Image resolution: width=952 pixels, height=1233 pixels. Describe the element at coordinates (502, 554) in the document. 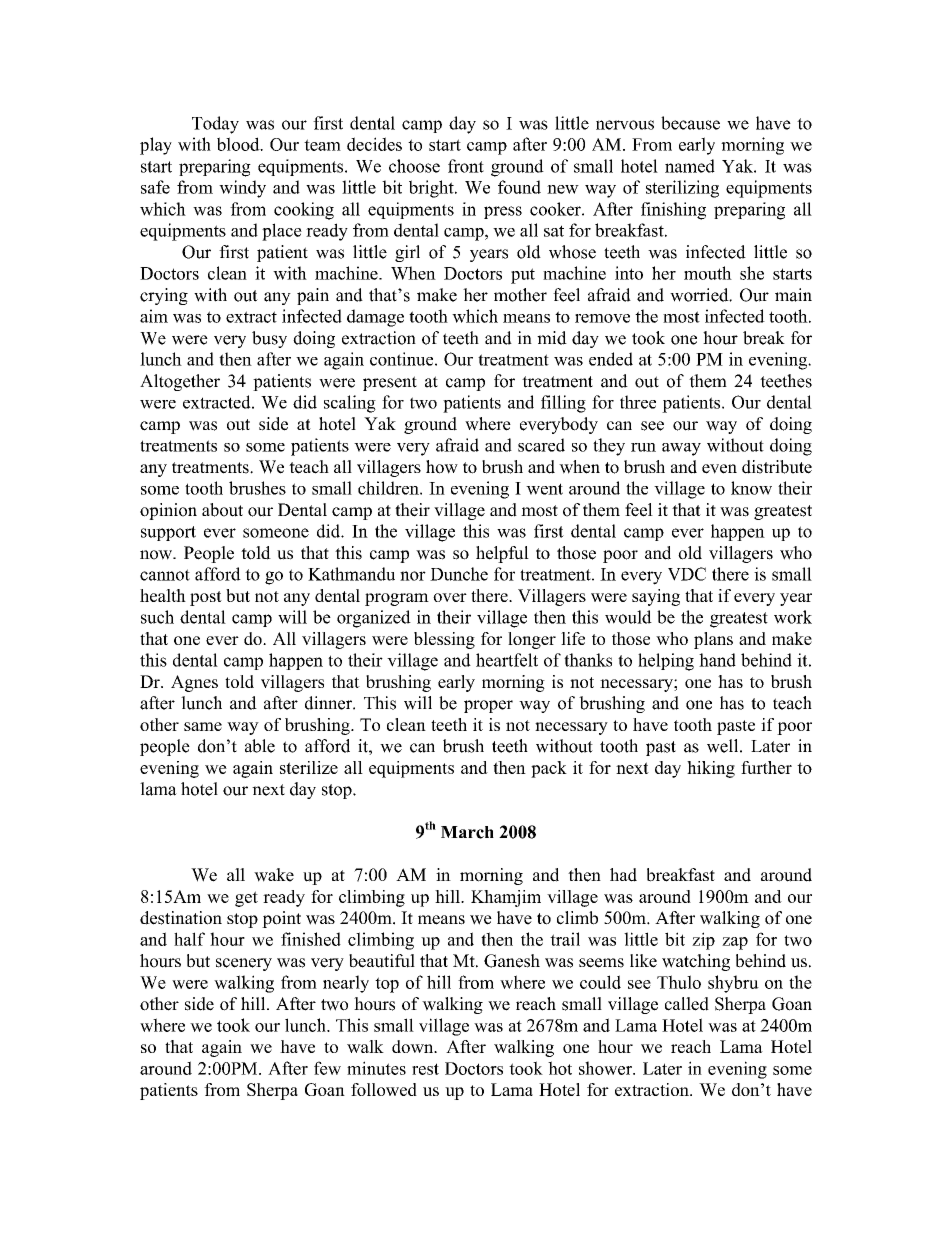

I see `helpful` at that location.
